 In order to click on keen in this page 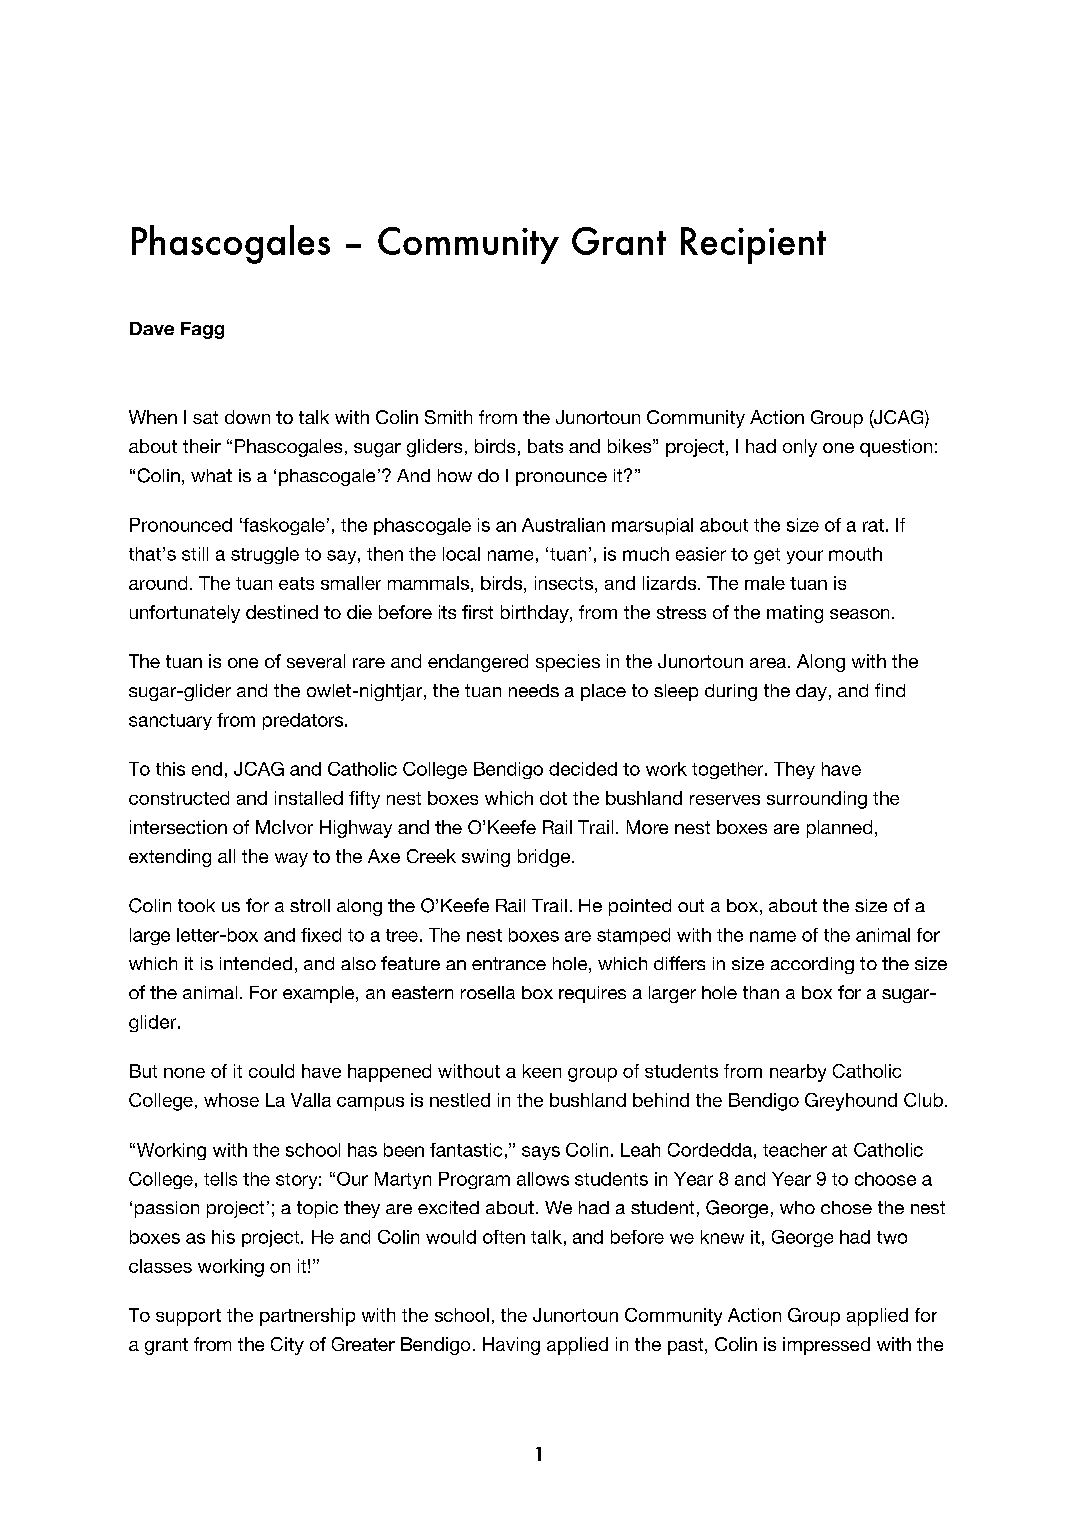, I will do `click(542, 1071)`.
